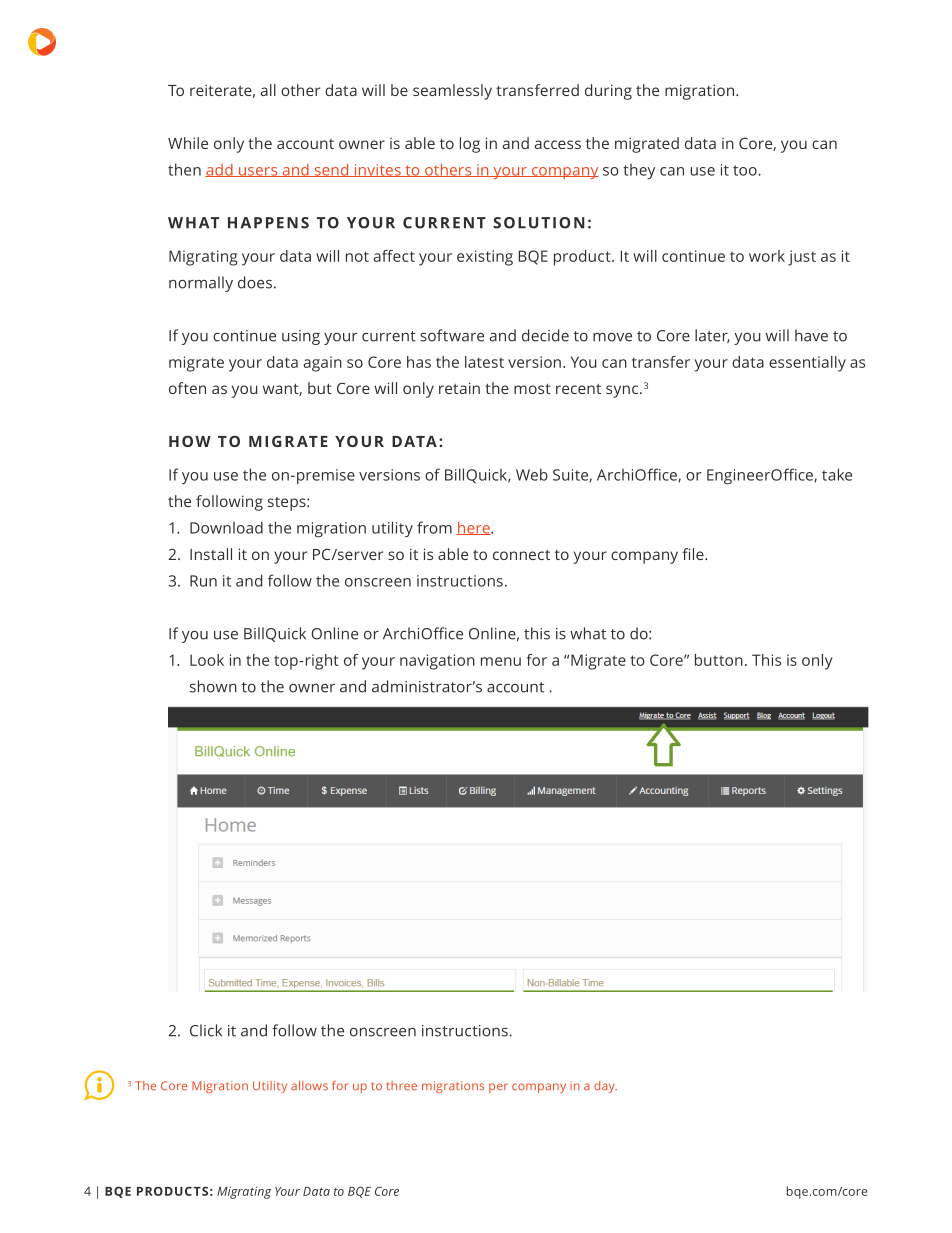 This document has width=952, height=1233. What do you see at coordinates (694, 554) in the document?
I see `file` at bounding box center [694, 554].
